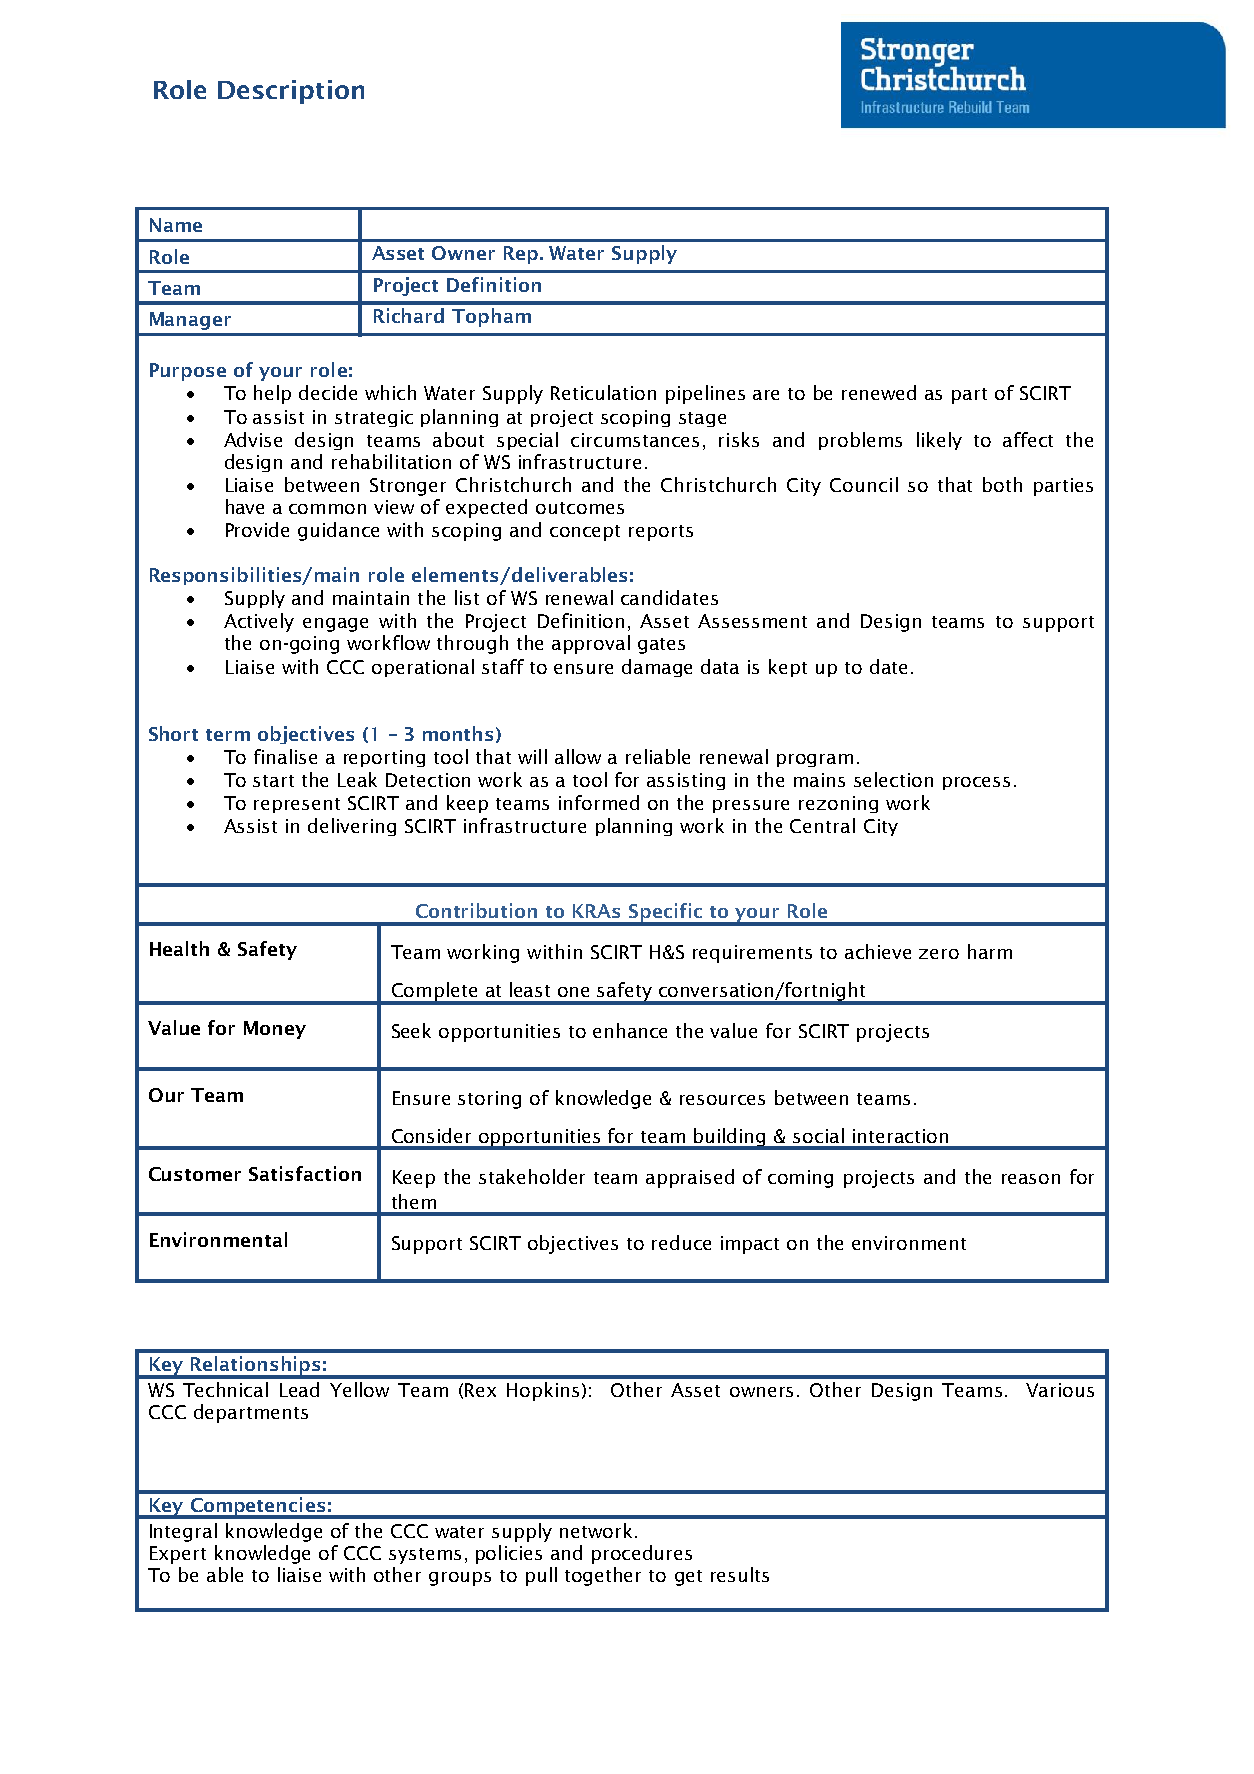 This document has width=1254, height=1774. Describe the element at coordinates (642, 1554) in the document. I see `procedures` at that location.
